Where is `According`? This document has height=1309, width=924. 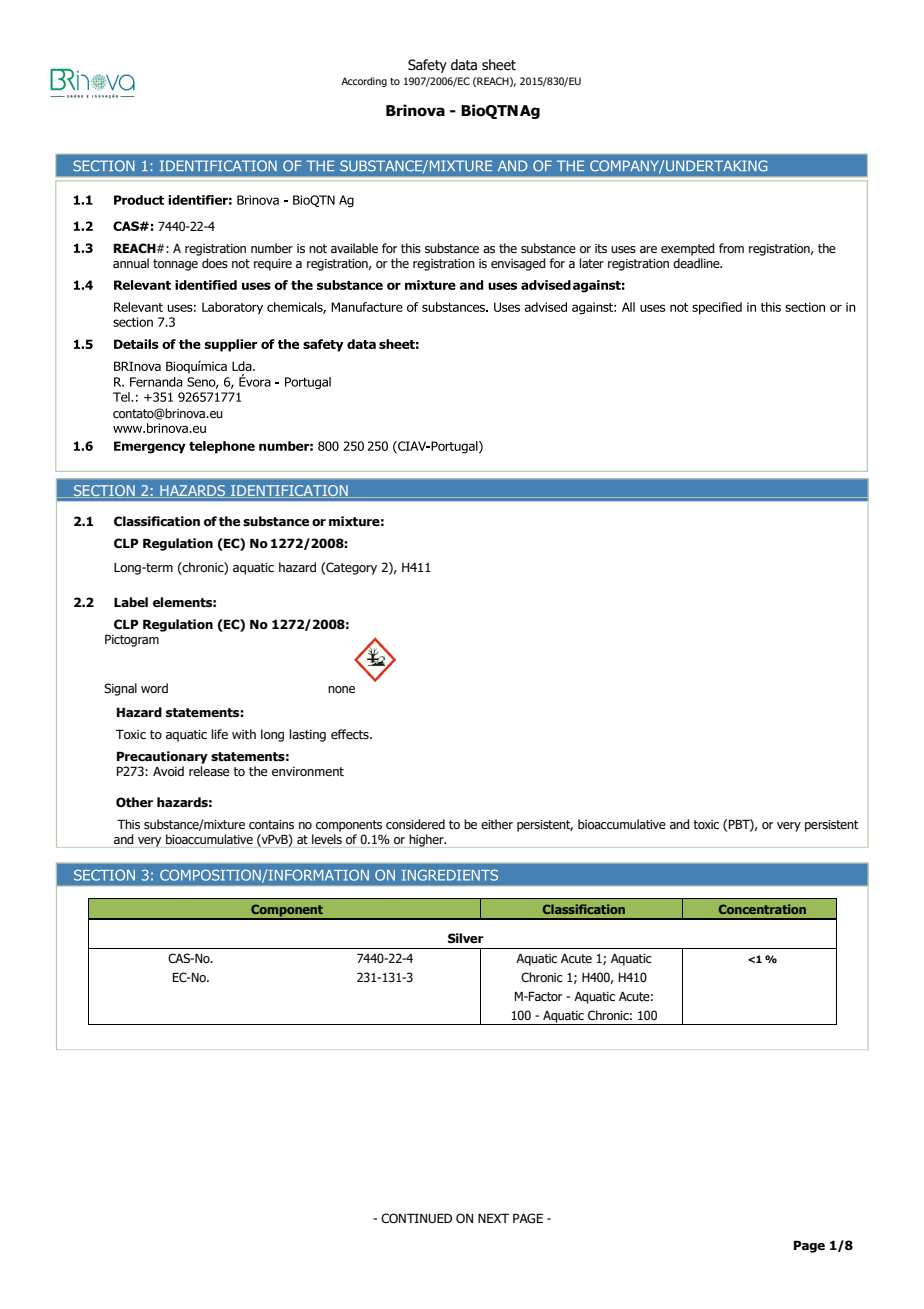 According is located at coordinates (364, 82).
